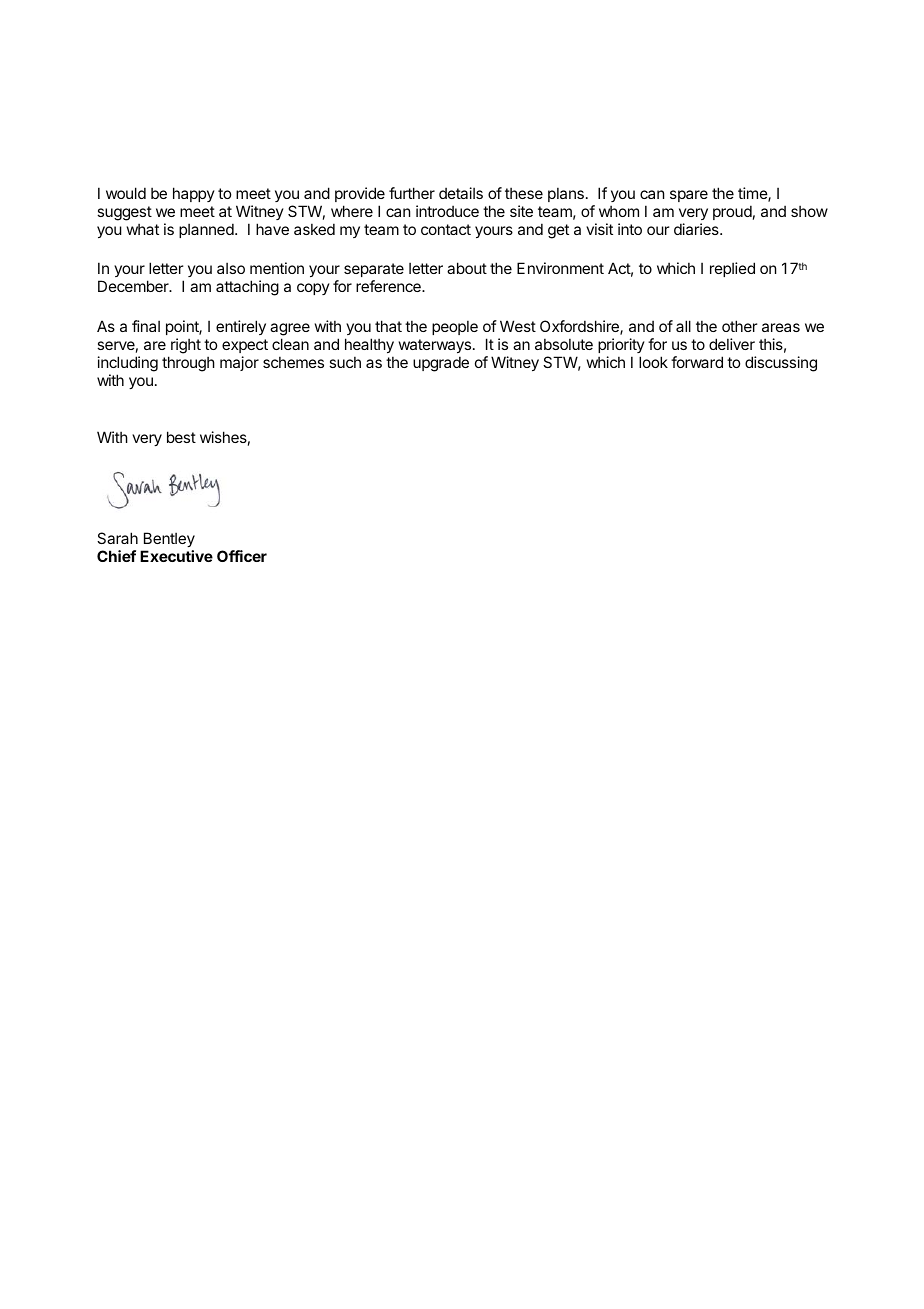 The height and width of the document is (1309, 924). What do you see at coordinates (194, 194) in the document?
I see `happy` at bounding box center [194, 194].
